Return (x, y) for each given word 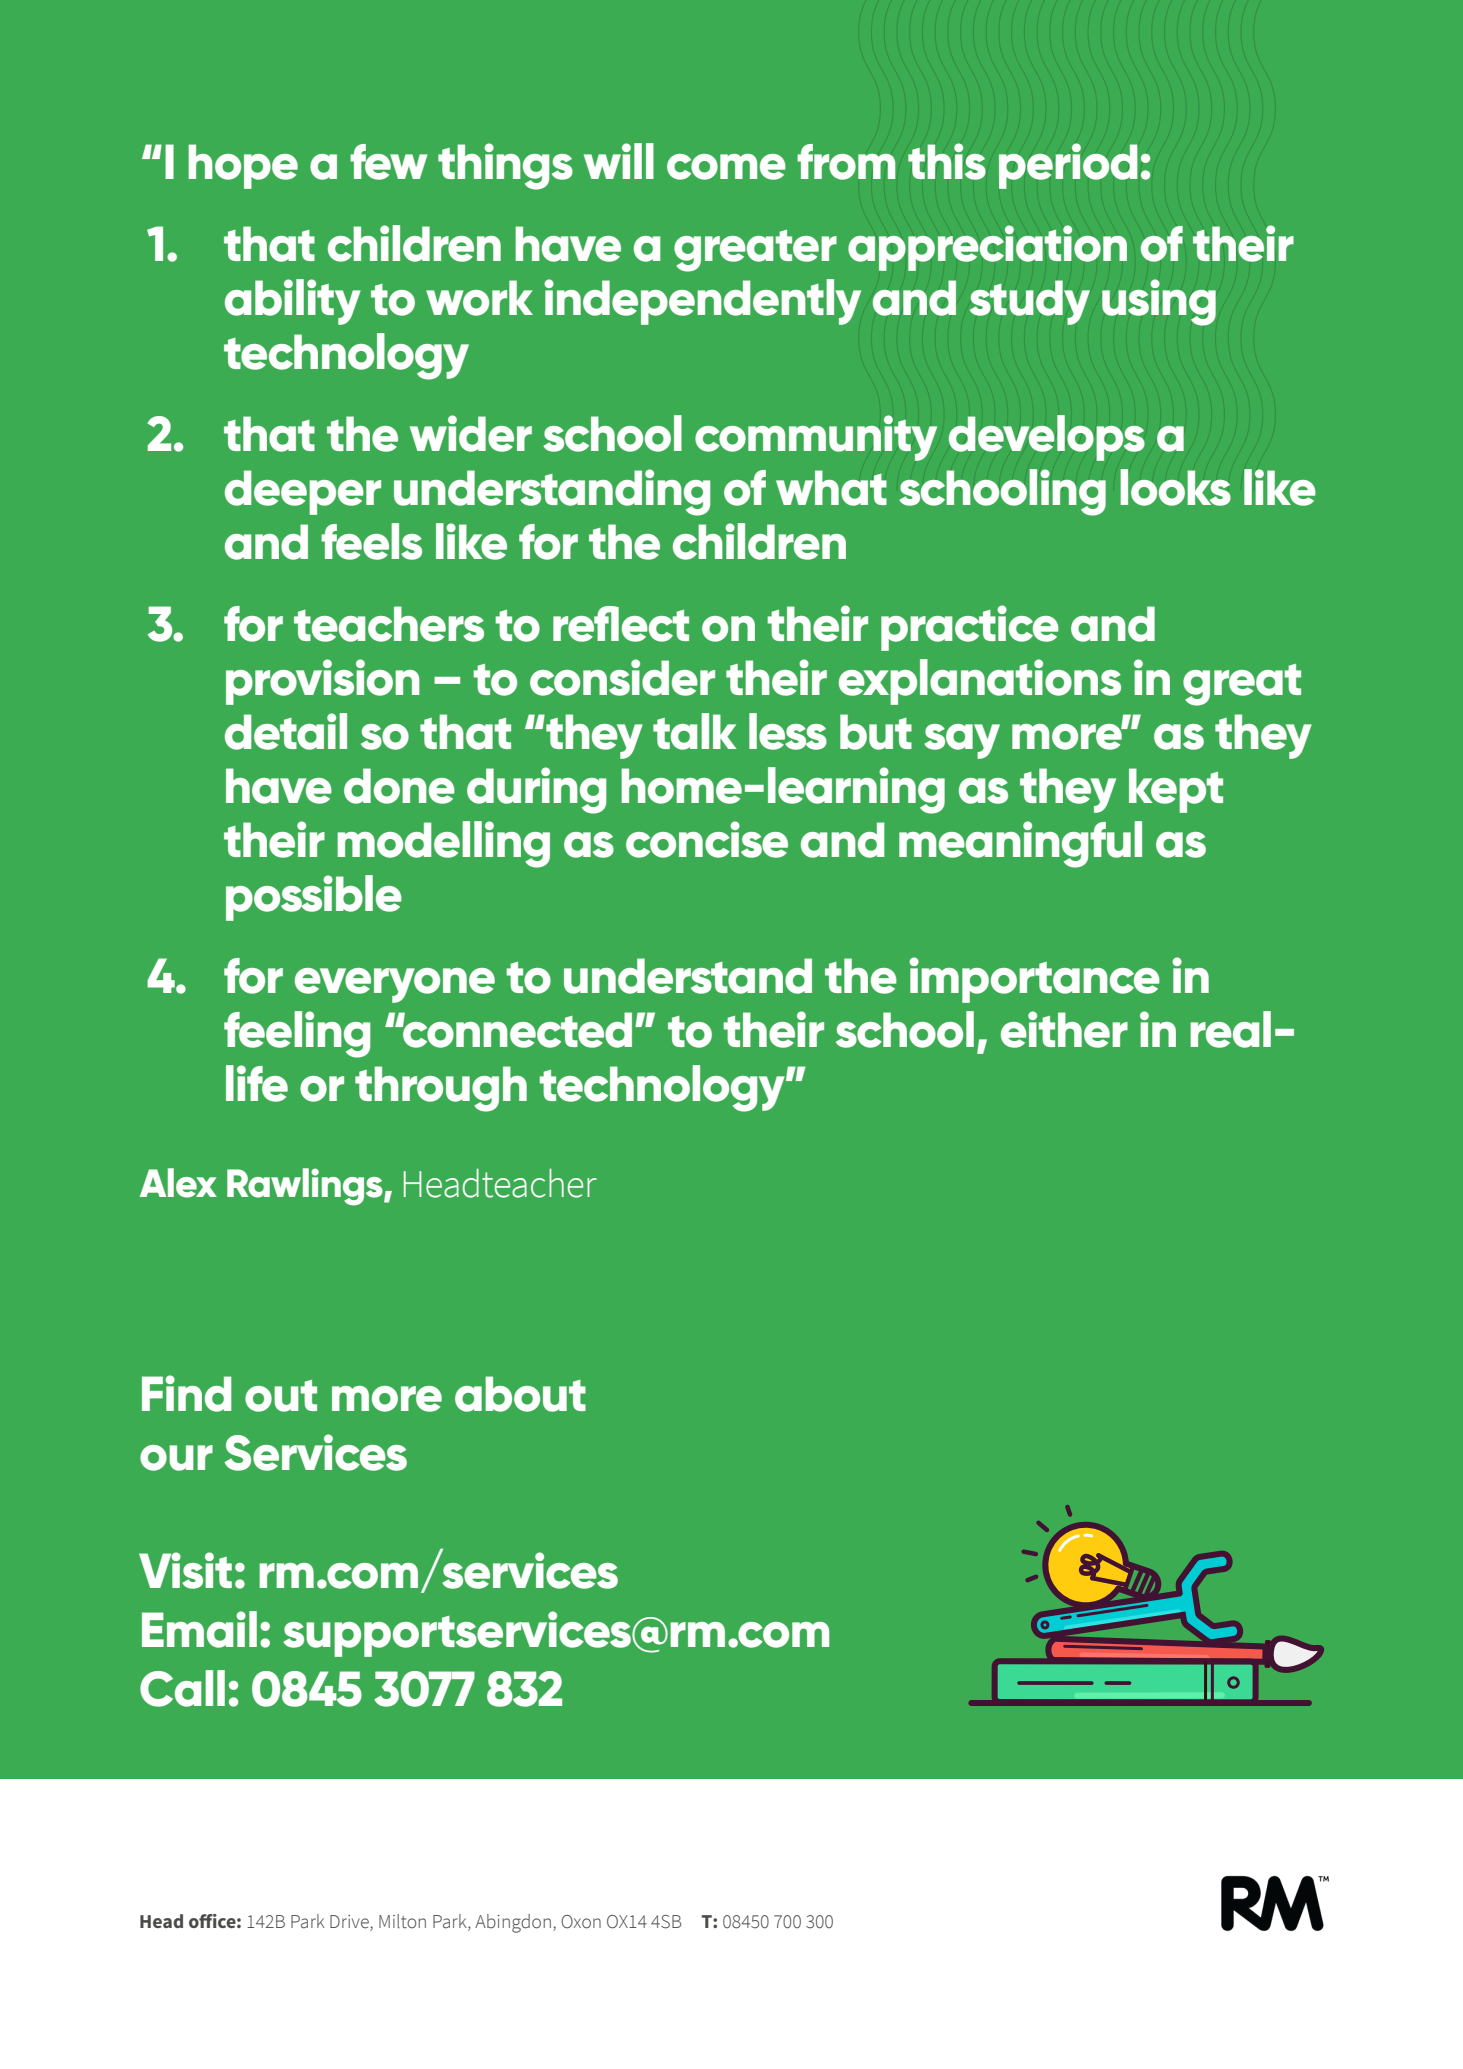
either (1064, 1029)
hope (243, 166)
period (1068, 166)
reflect (621, 624)
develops (1047, 438)
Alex (178, 1183)
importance (1034, 980)
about (520, 1394)
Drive (350, 1923)
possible (314, 898)
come (726, 167)
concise (707, 839)
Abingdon (513, 1923)
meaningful (1020, 844)
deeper (303, 492)
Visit (185, 1570)
